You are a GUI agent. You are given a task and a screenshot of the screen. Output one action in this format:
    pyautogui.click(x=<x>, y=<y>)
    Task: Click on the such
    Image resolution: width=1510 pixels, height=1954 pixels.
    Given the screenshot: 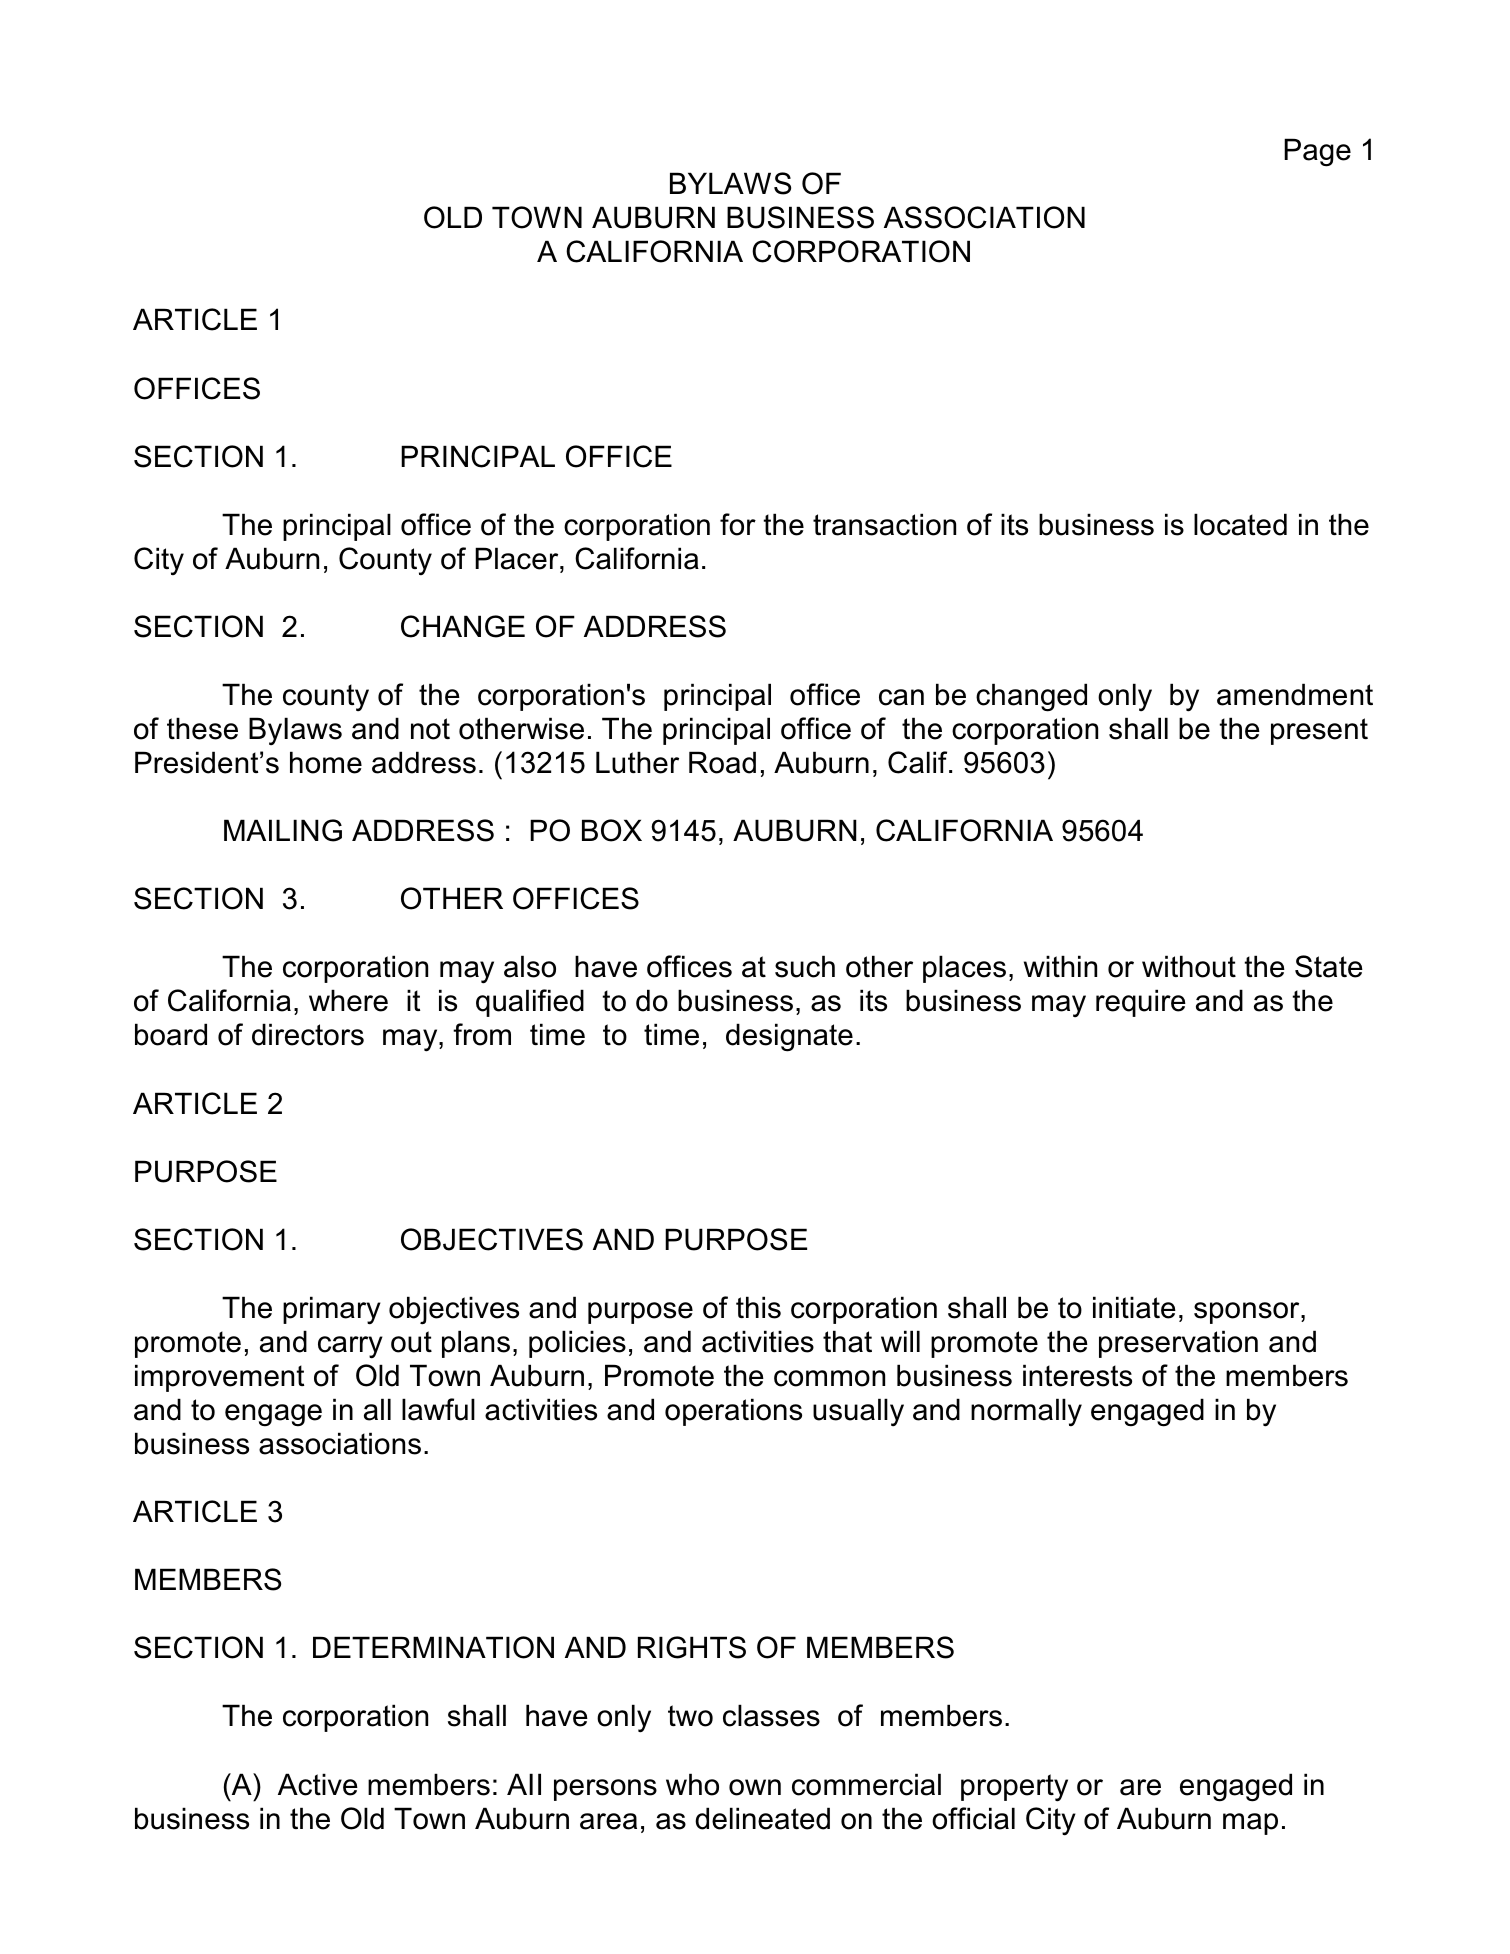 What is the action you would take?
    pyautogui.click(x=805, y=966)
